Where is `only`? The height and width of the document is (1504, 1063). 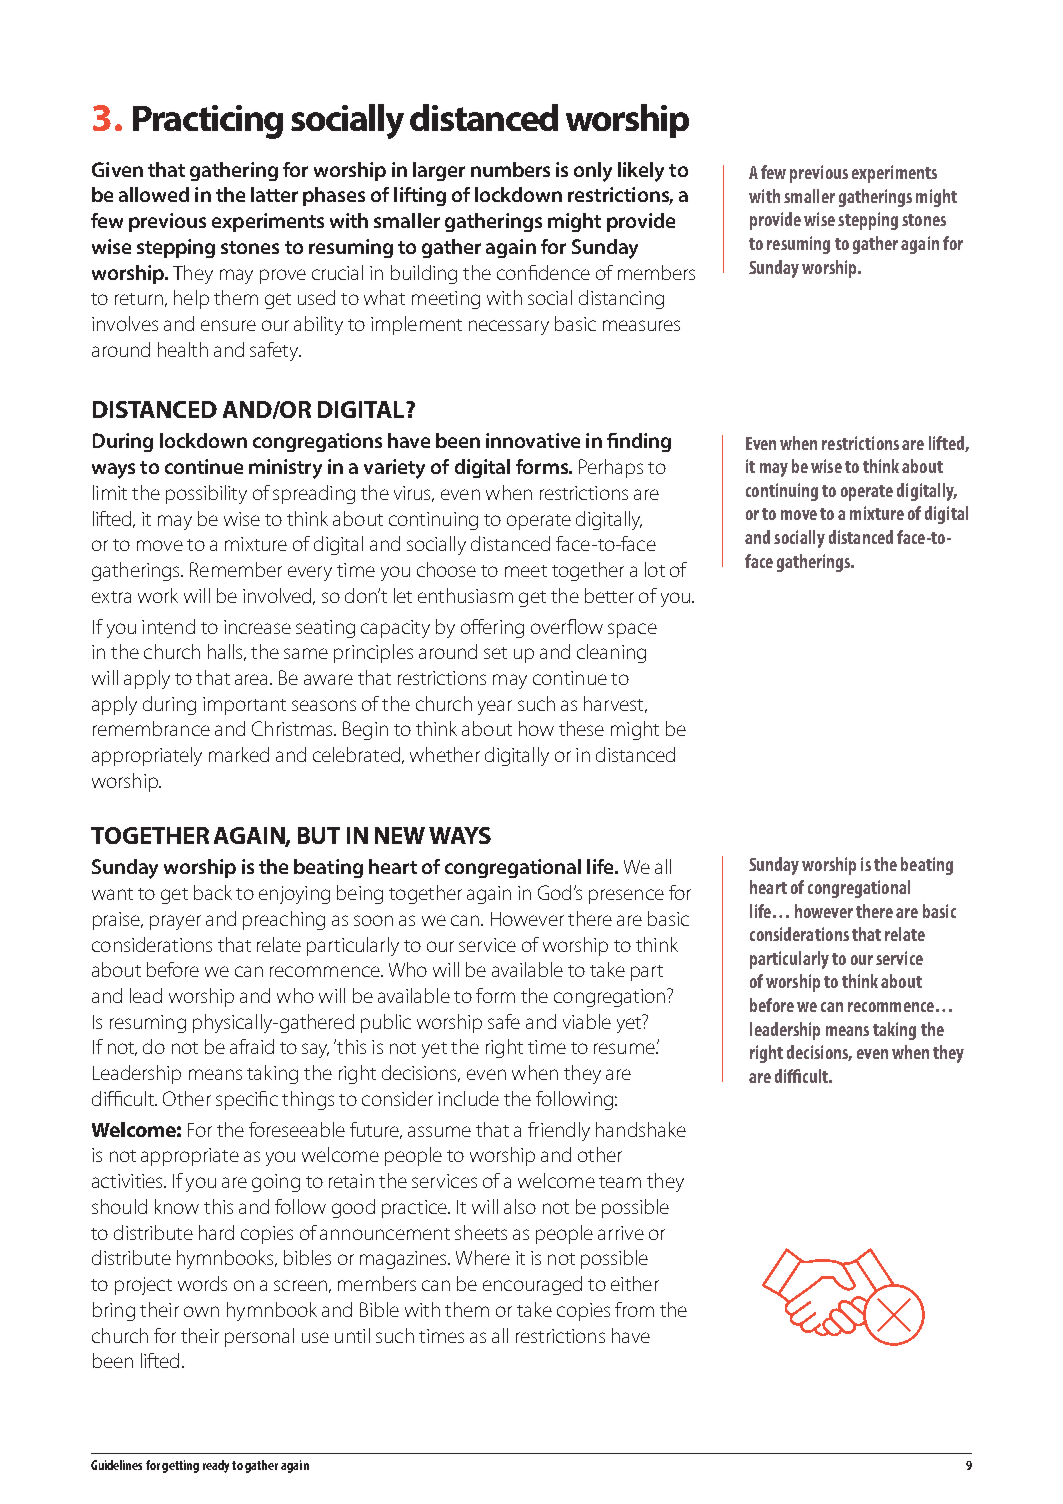
only is located at coordinates (593, 172).
